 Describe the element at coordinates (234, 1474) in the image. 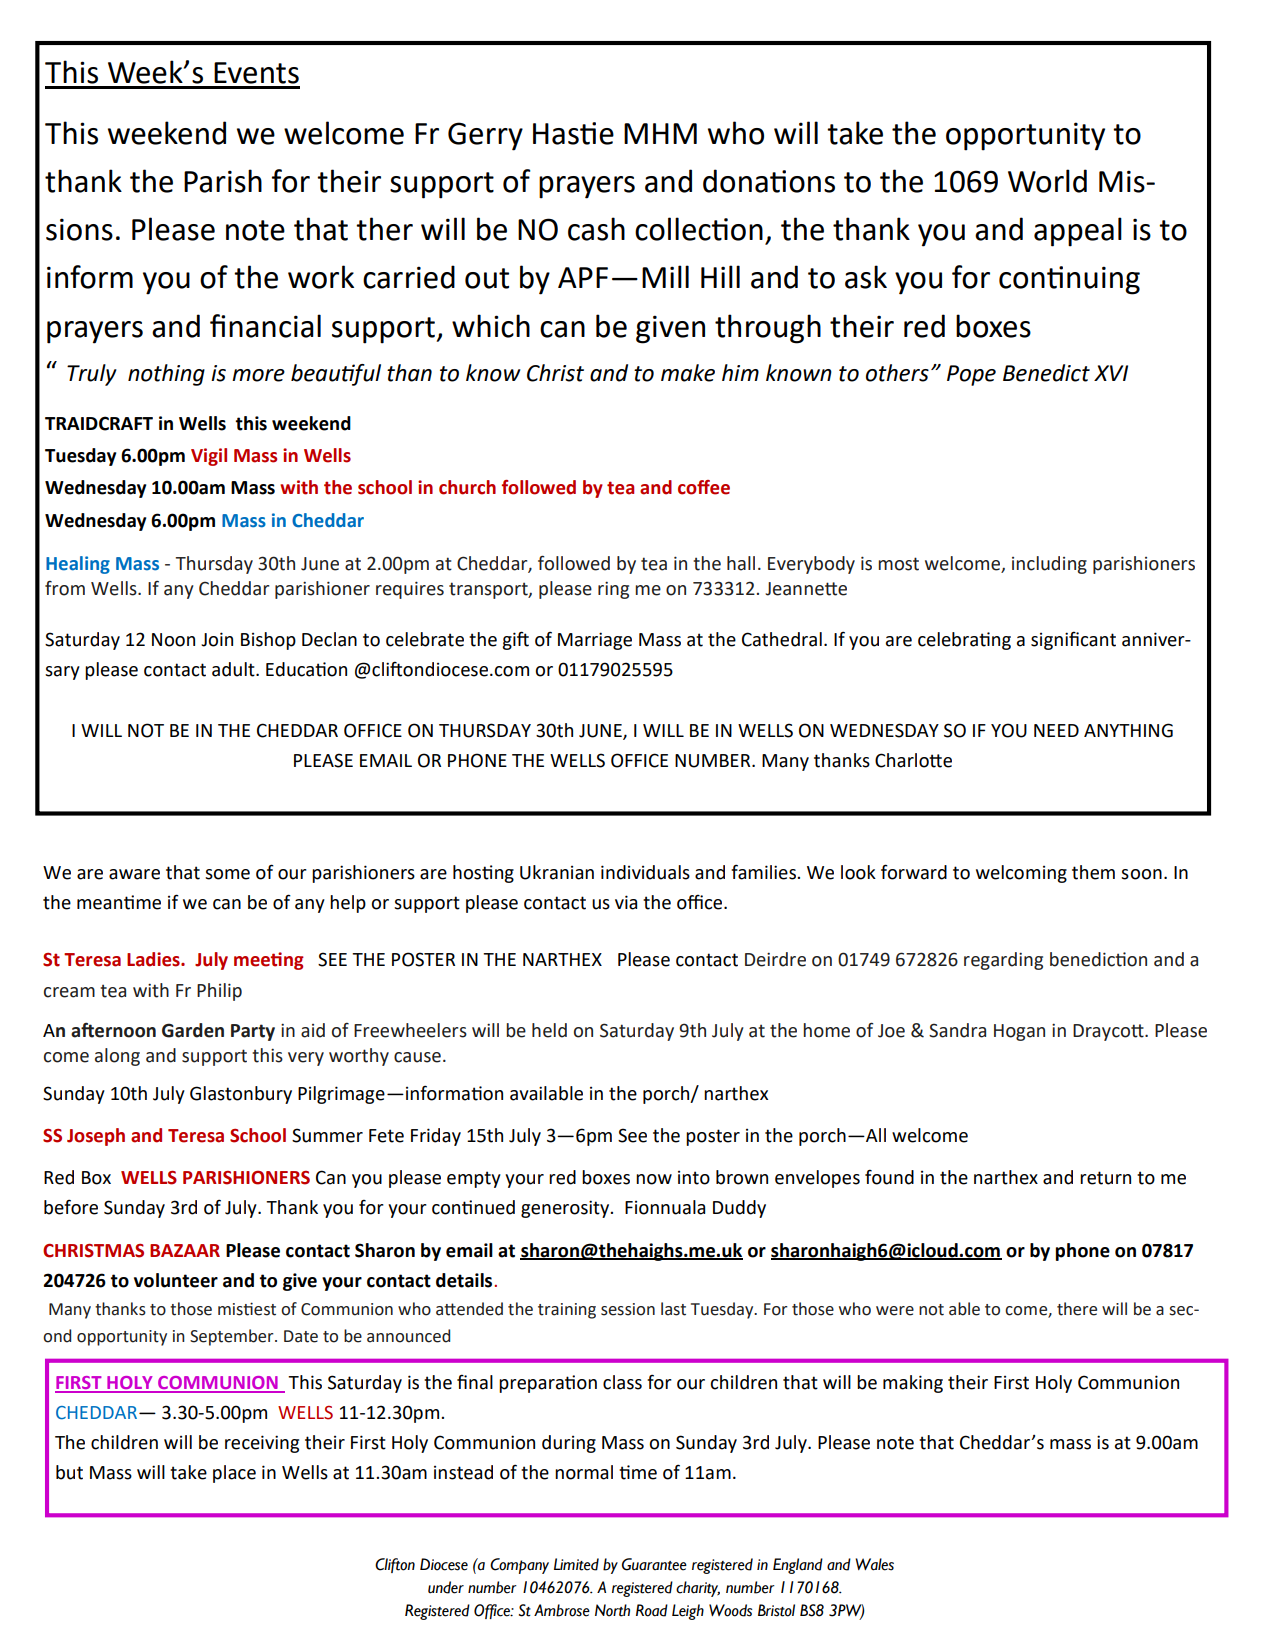

I see `place` at that location.
